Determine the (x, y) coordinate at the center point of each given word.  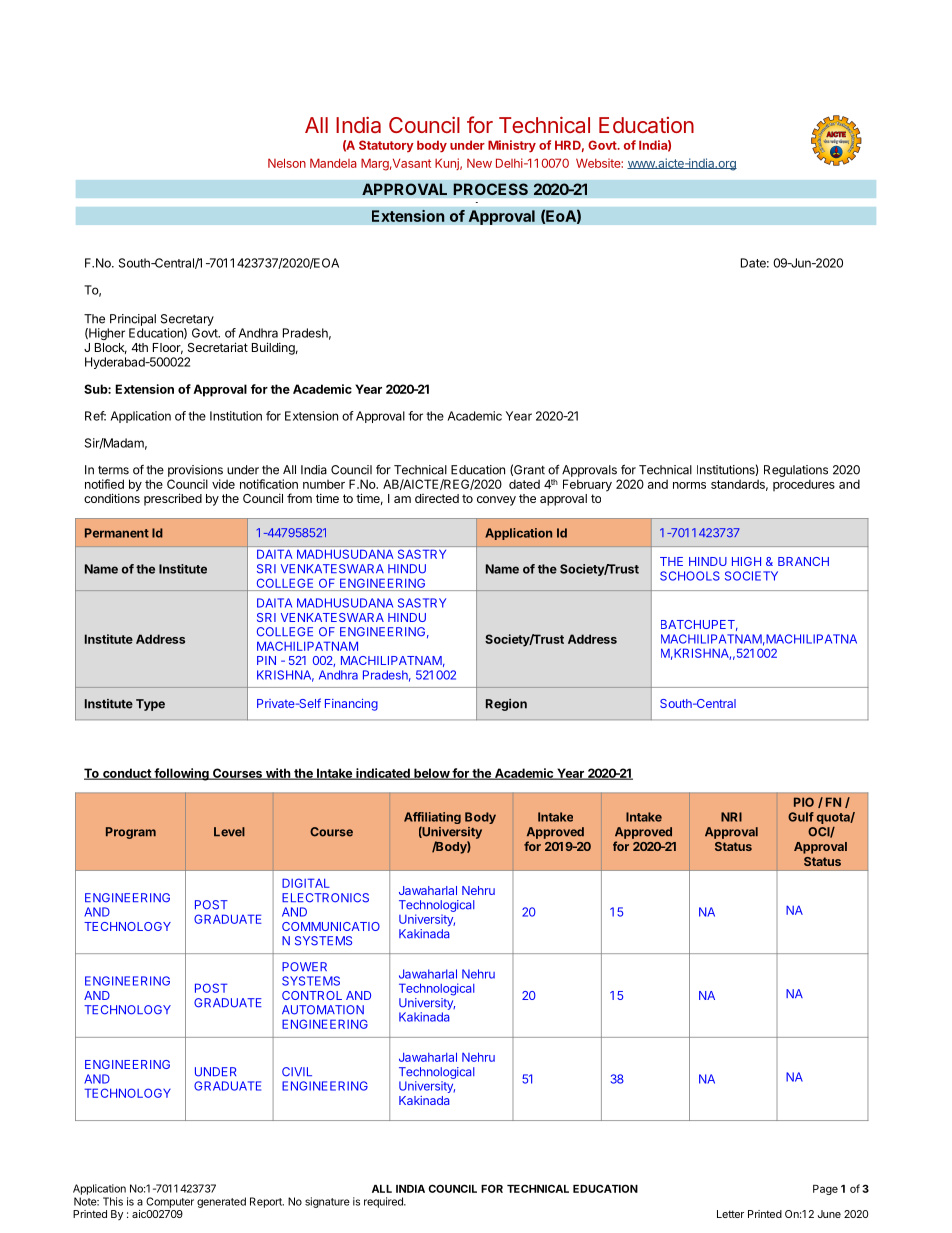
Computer (170, 1202)
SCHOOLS (690, 576)
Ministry (512, 146)
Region (506, 705)
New (479, 163)
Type (150, 705)
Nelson (287, 163)
